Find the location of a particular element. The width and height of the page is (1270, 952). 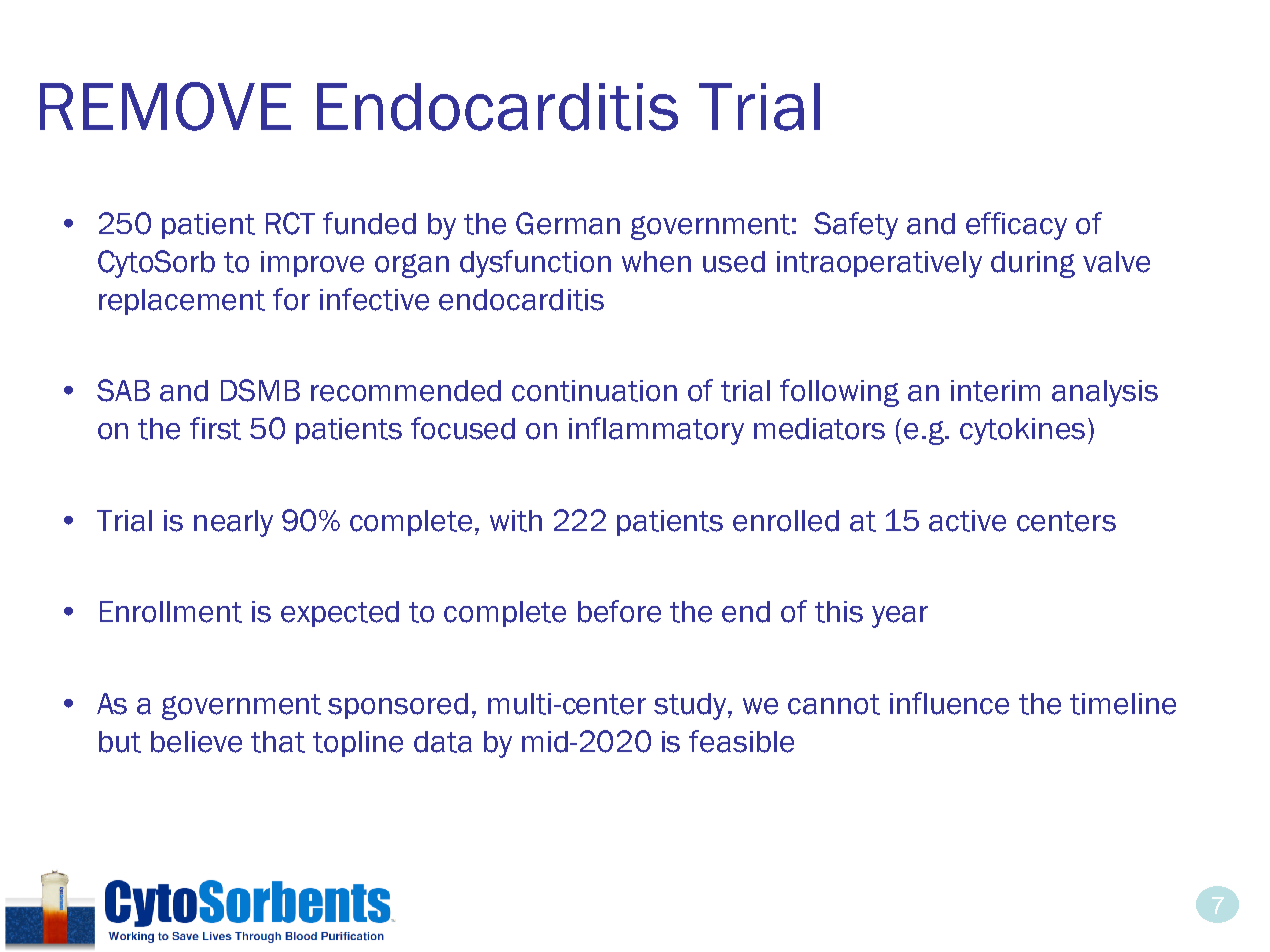

efficacy is located at coordinates (1016, 226).
